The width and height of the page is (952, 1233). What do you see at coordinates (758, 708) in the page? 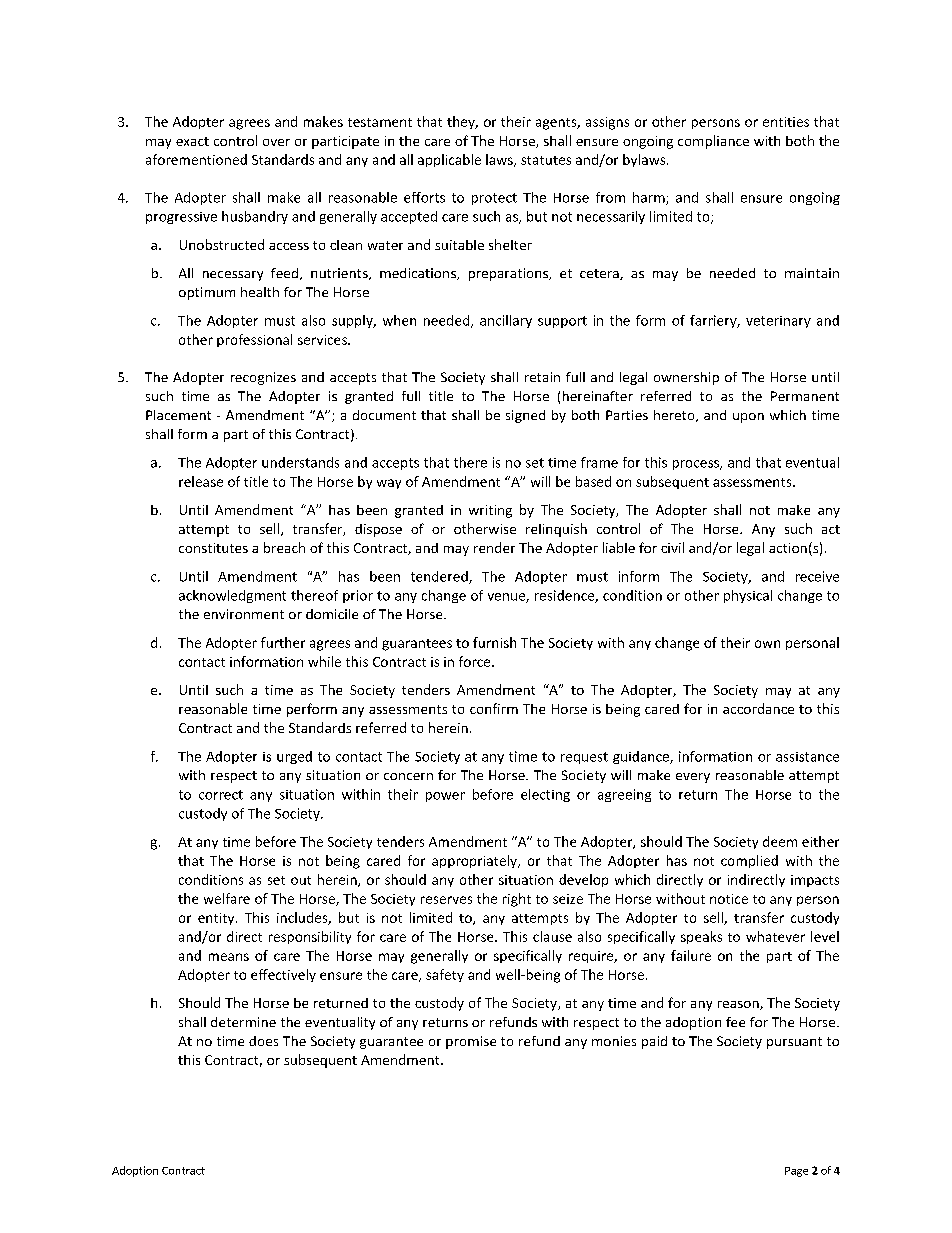
I see `accordance` at bounding box center [758, 708].
